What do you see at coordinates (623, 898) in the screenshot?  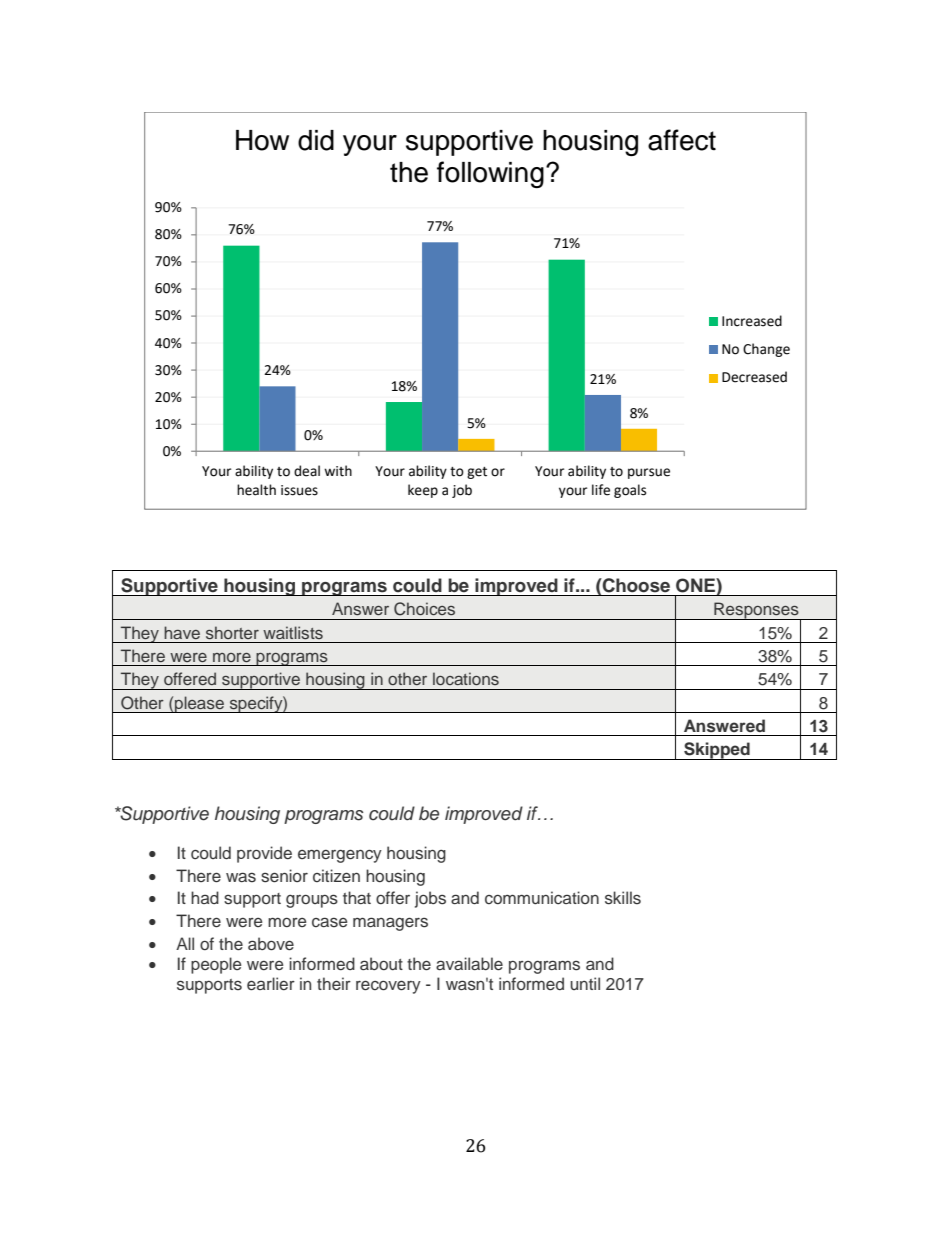 I see `skills` at bounding box center [623, 898].
